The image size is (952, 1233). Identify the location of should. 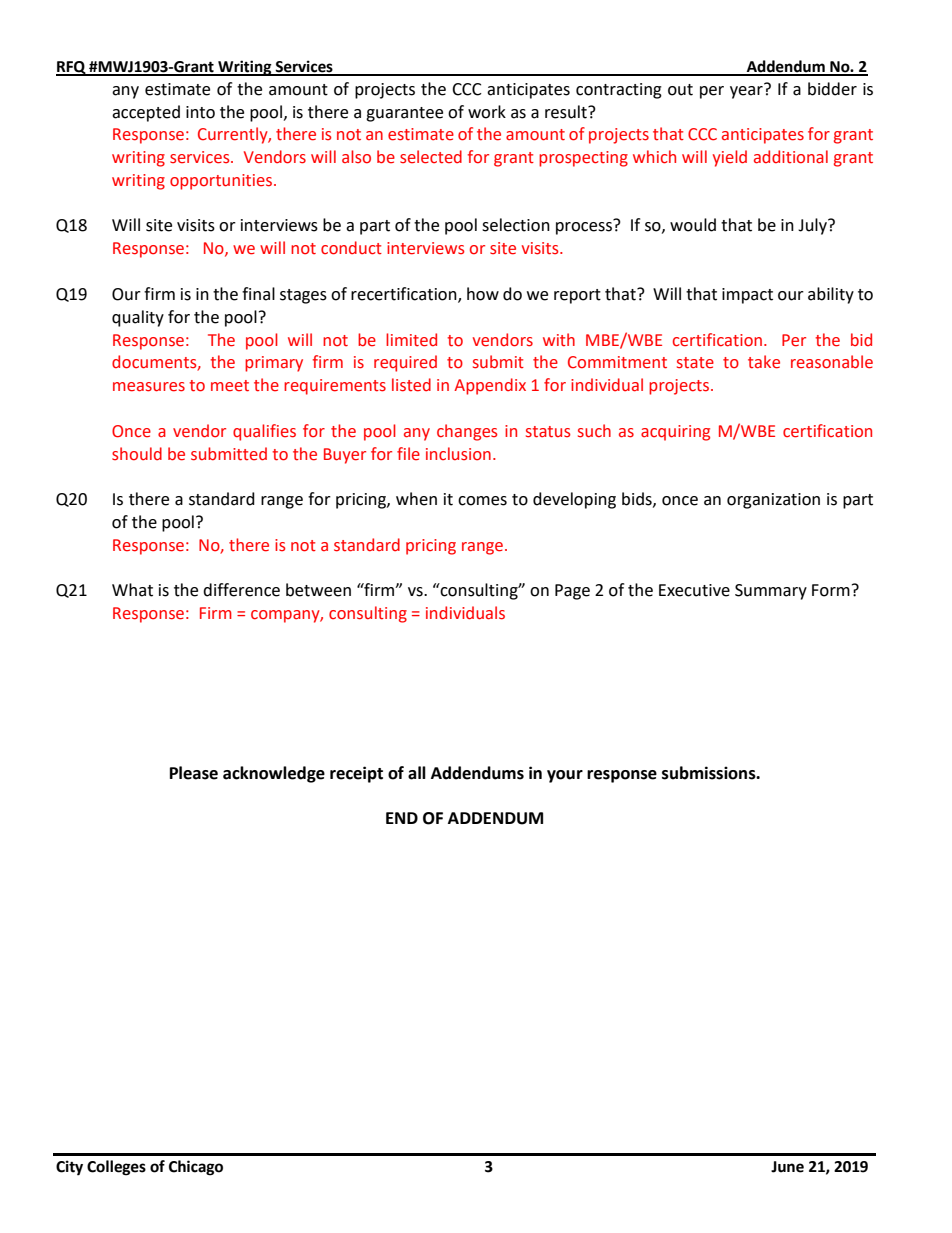
(137, 454).
